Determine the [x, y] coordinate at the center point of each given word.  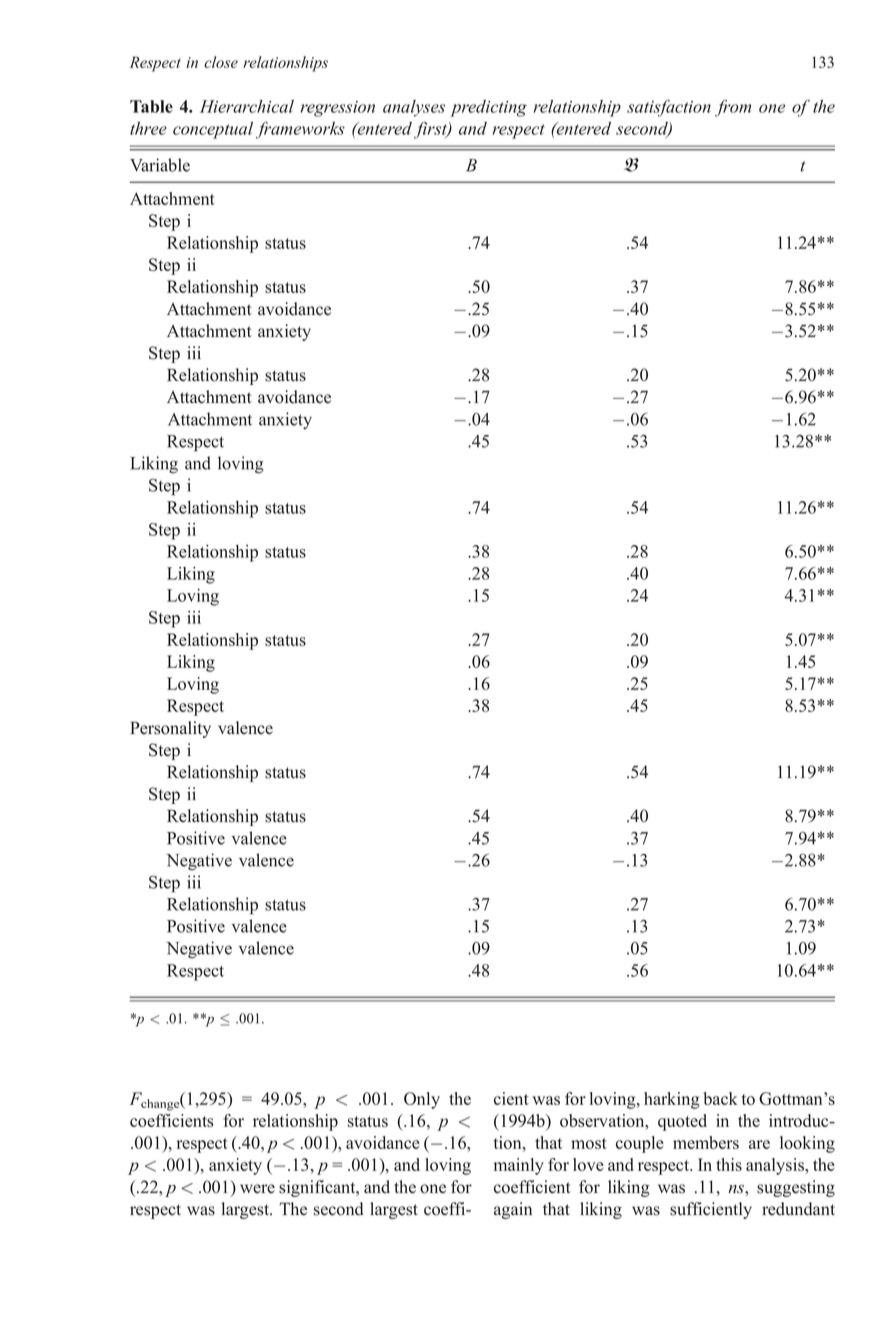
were [257, 1189]
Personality [170, 729]
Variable [160, 165]
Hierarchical [247, 106]
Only [422, 1100]
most [589, 1143]
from [733, 108]
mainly [519, 1166]
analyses [414, 108]
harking [672, 1100]
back [721, 1098]
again [513, 1210]
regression [338, 109]
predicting [488, 108]
